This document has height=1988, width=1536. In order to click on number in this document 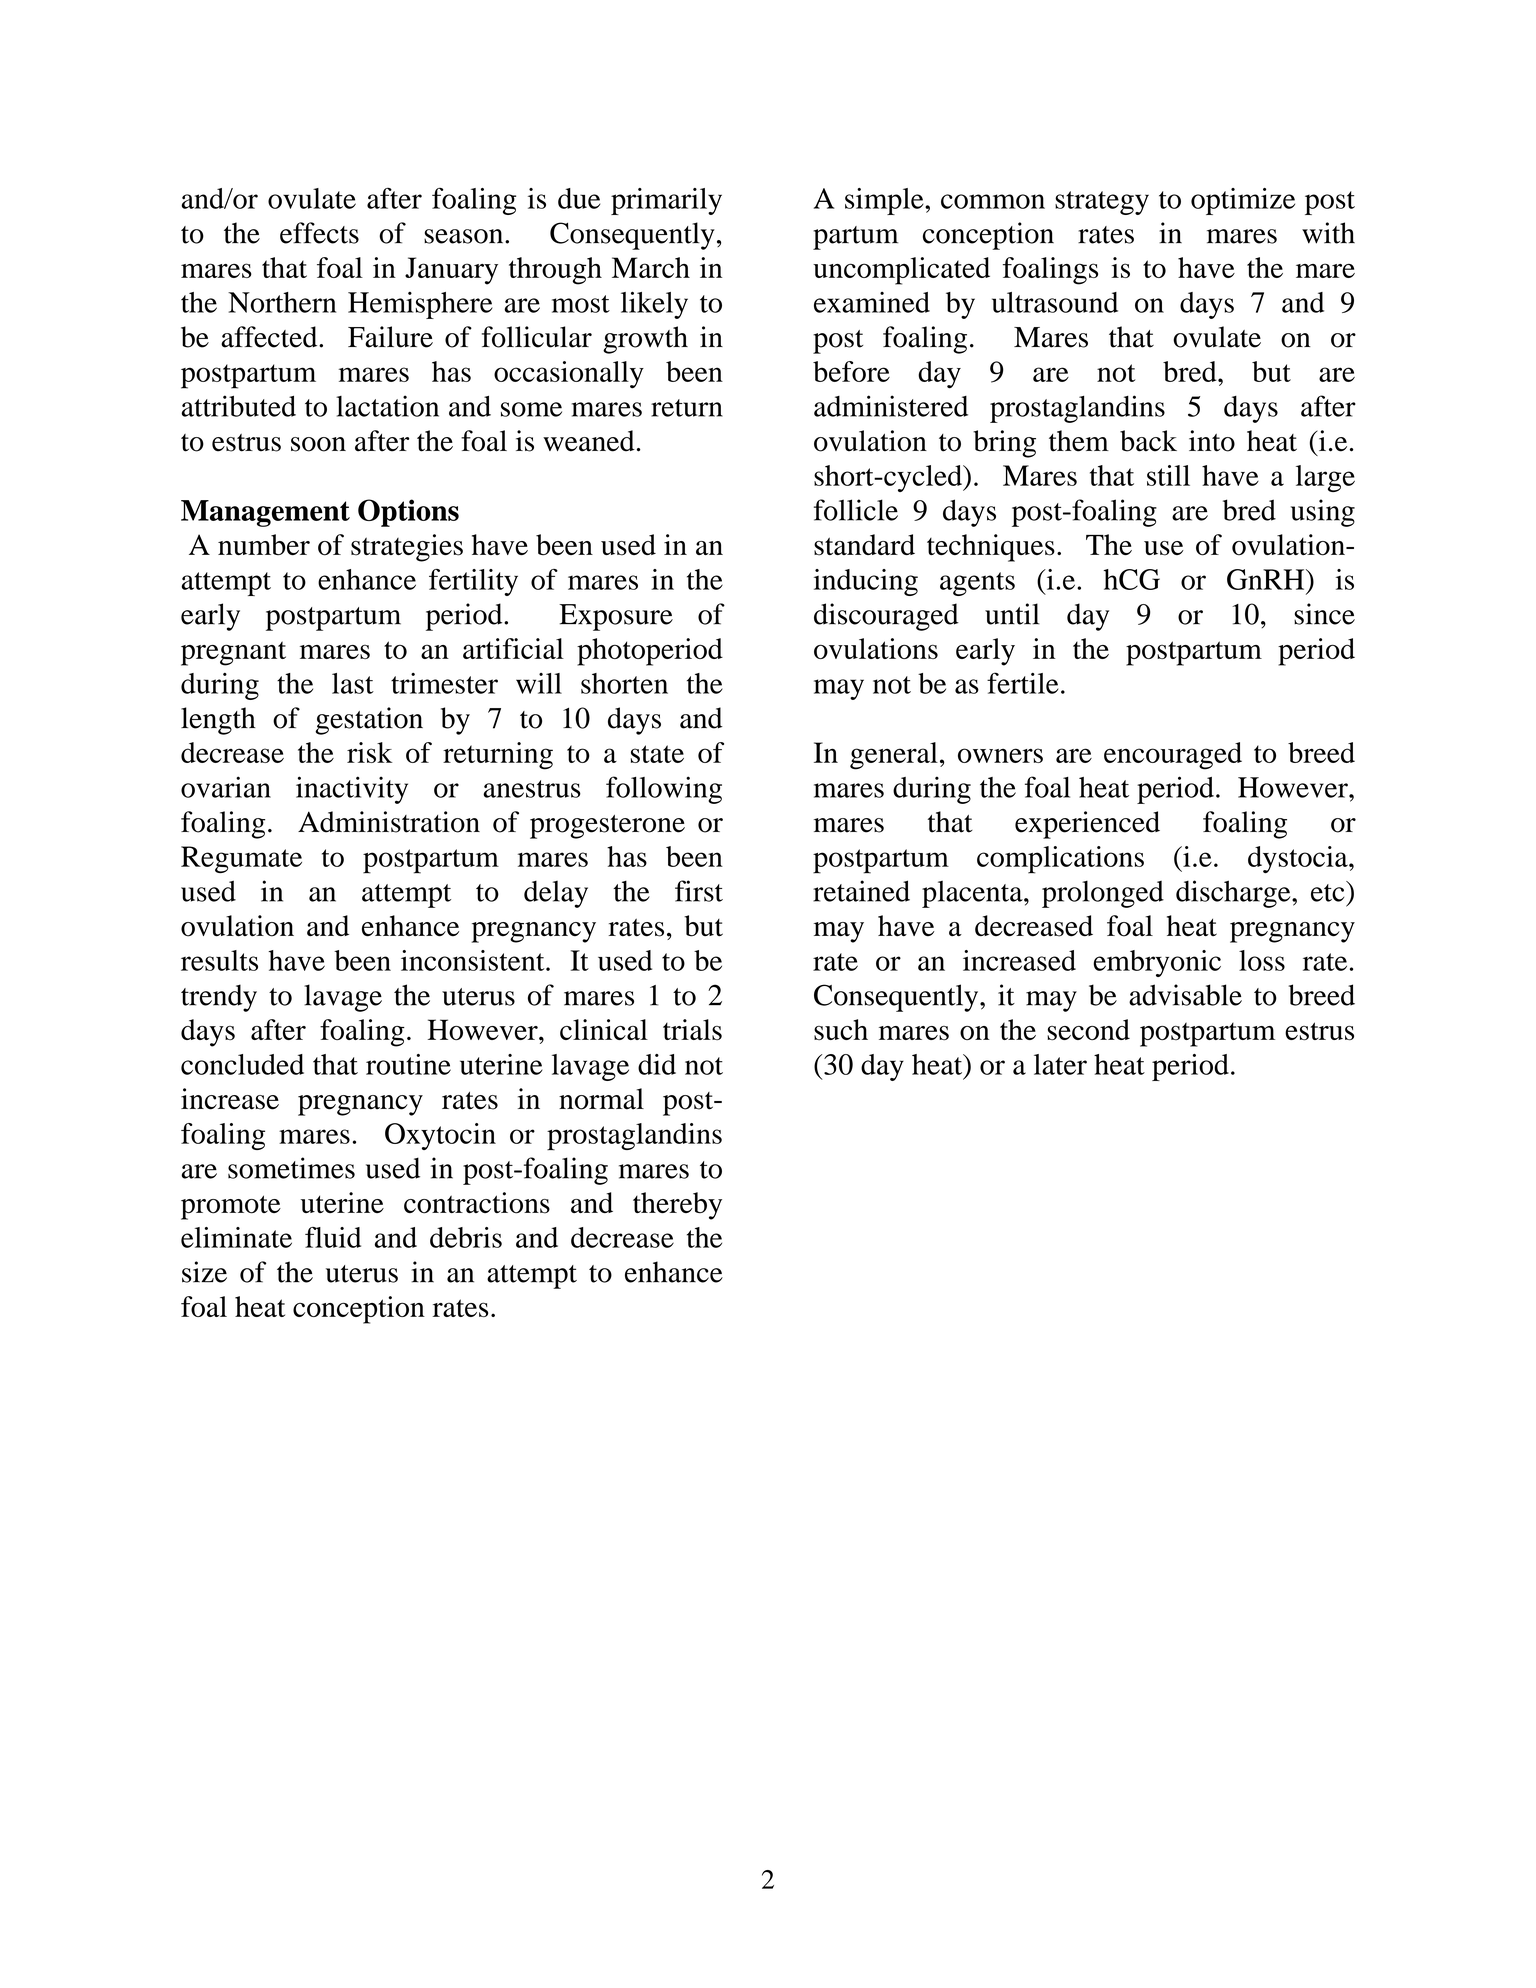, I will do `click(264, 544)`.
